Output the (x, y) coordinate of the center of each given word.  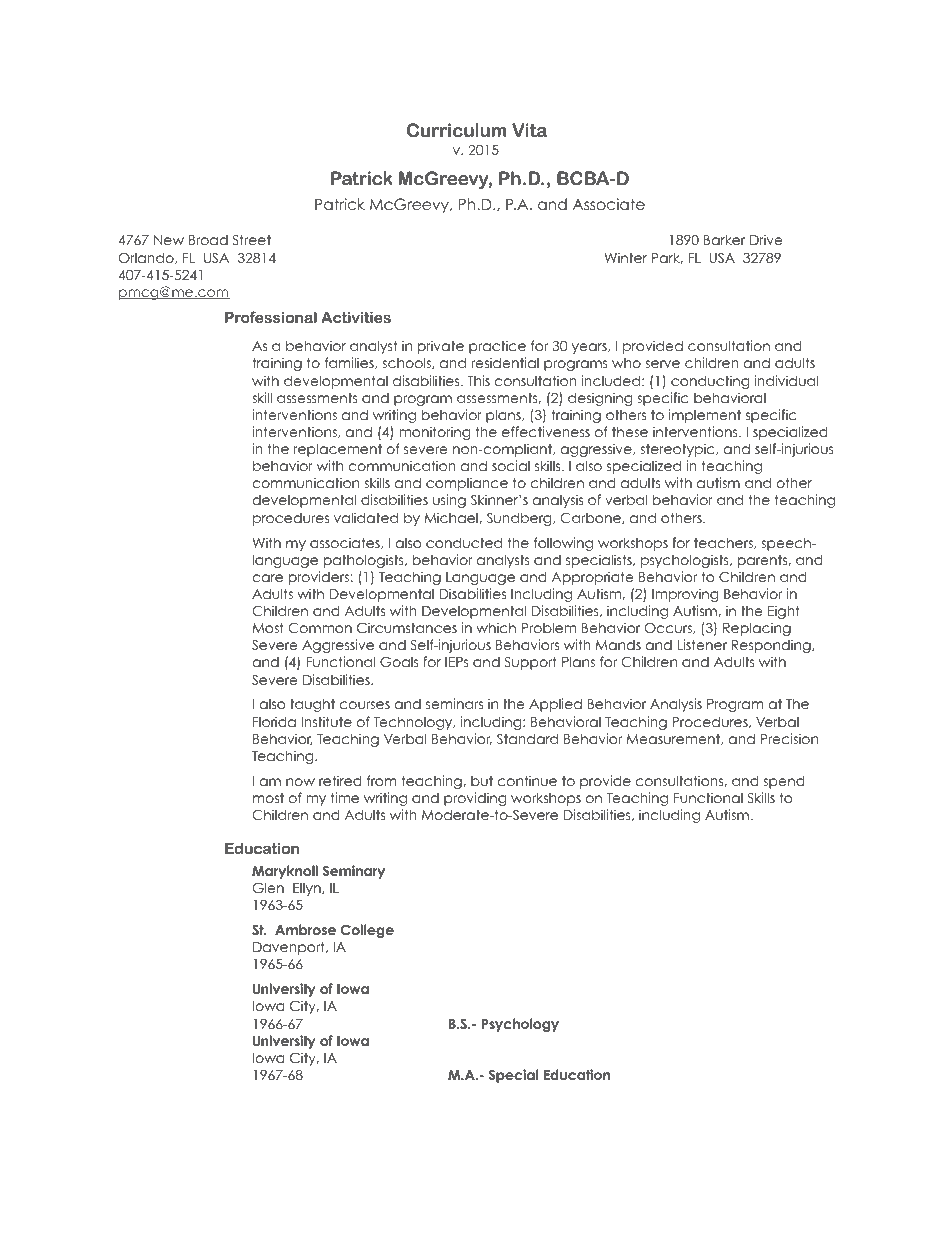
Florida (274, 721)
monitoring (435, 433)
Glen (268, 888)
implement (705, 416)
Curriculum (456, 130)
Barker (724, 239)
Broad (208, 240)
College (367, 931)
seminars (454, 703)
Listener (702, 644)
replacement (338, 450)
